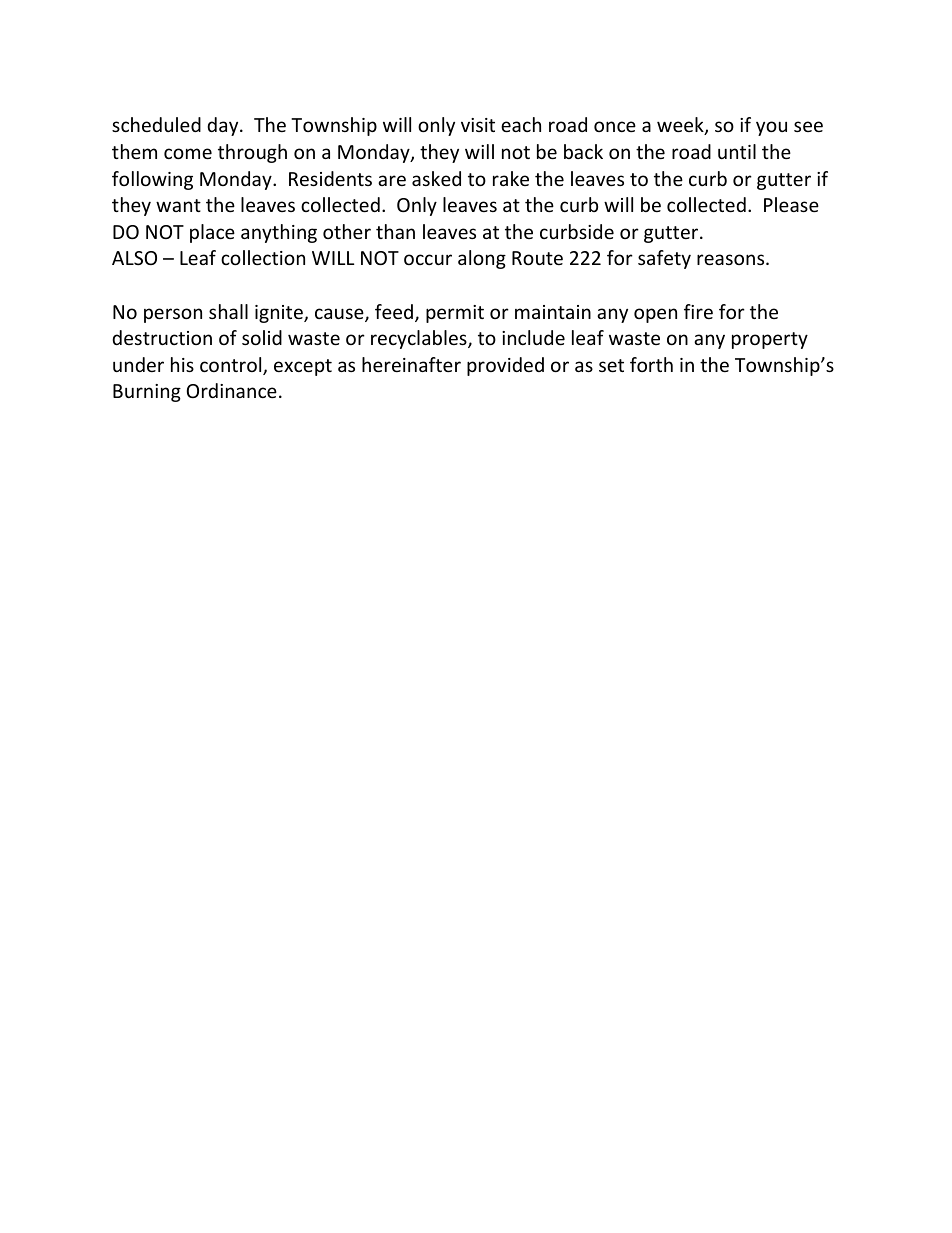 The width and height of the screenshot is (952, 1233). Describe the element at coordinates (436, 178) in the screenshot. I see `asked` at that location.
